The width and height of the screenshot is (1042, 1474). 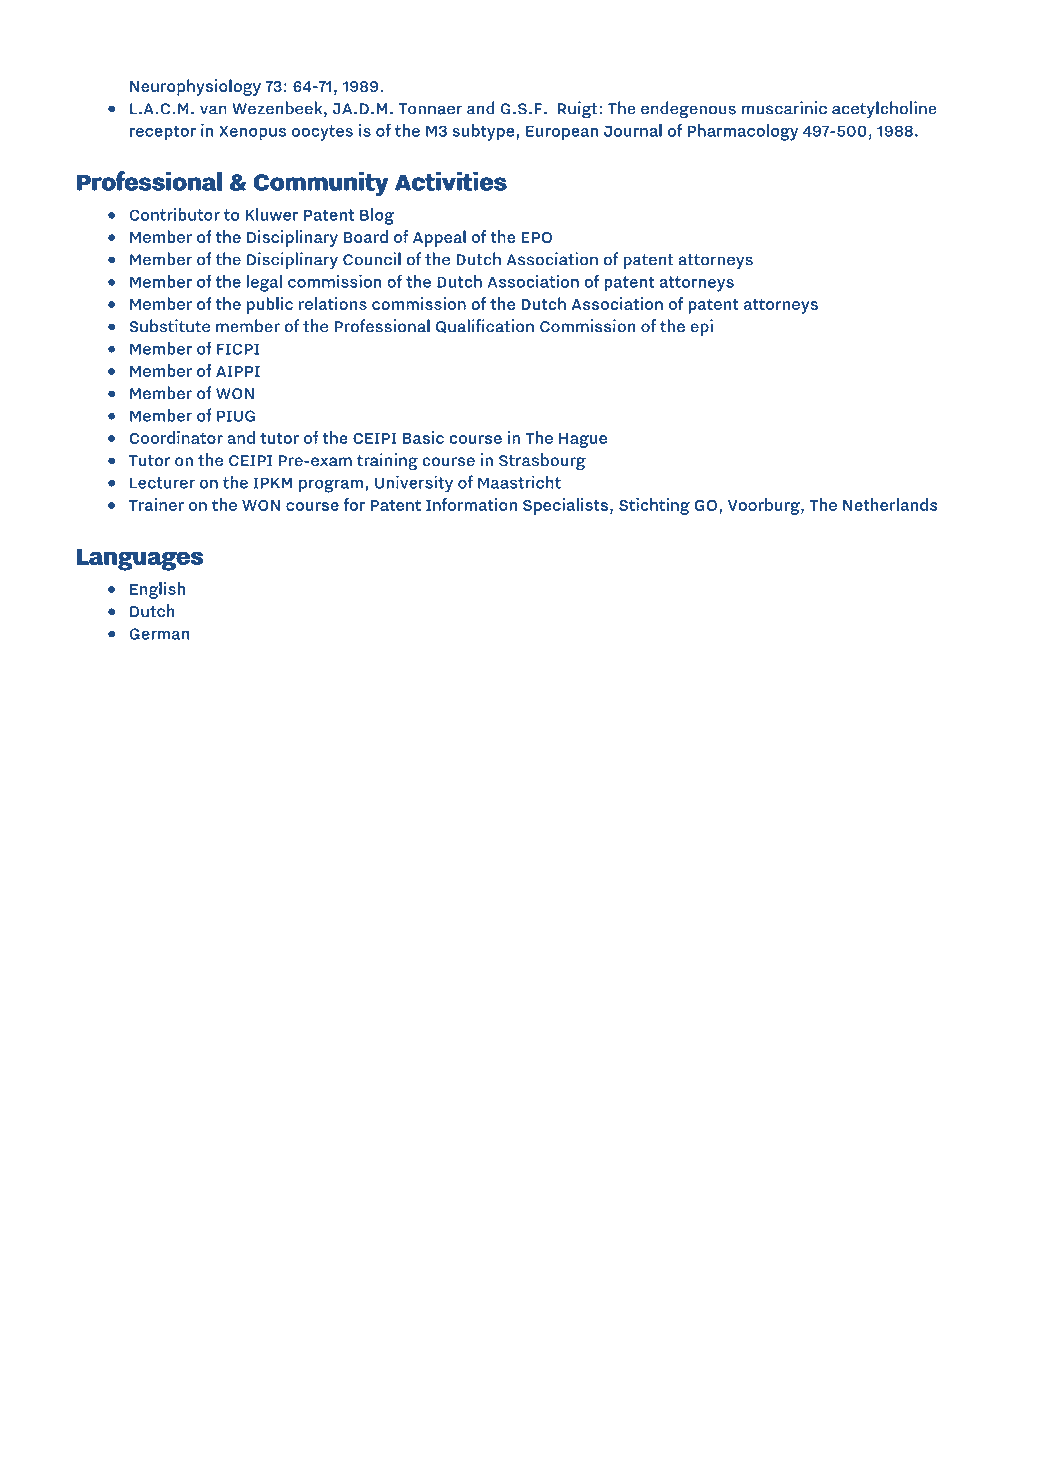 What do you see at coordinates (890, 504) in the screenshot?
I see `Netherlands` at bounding box center [890, 504].
